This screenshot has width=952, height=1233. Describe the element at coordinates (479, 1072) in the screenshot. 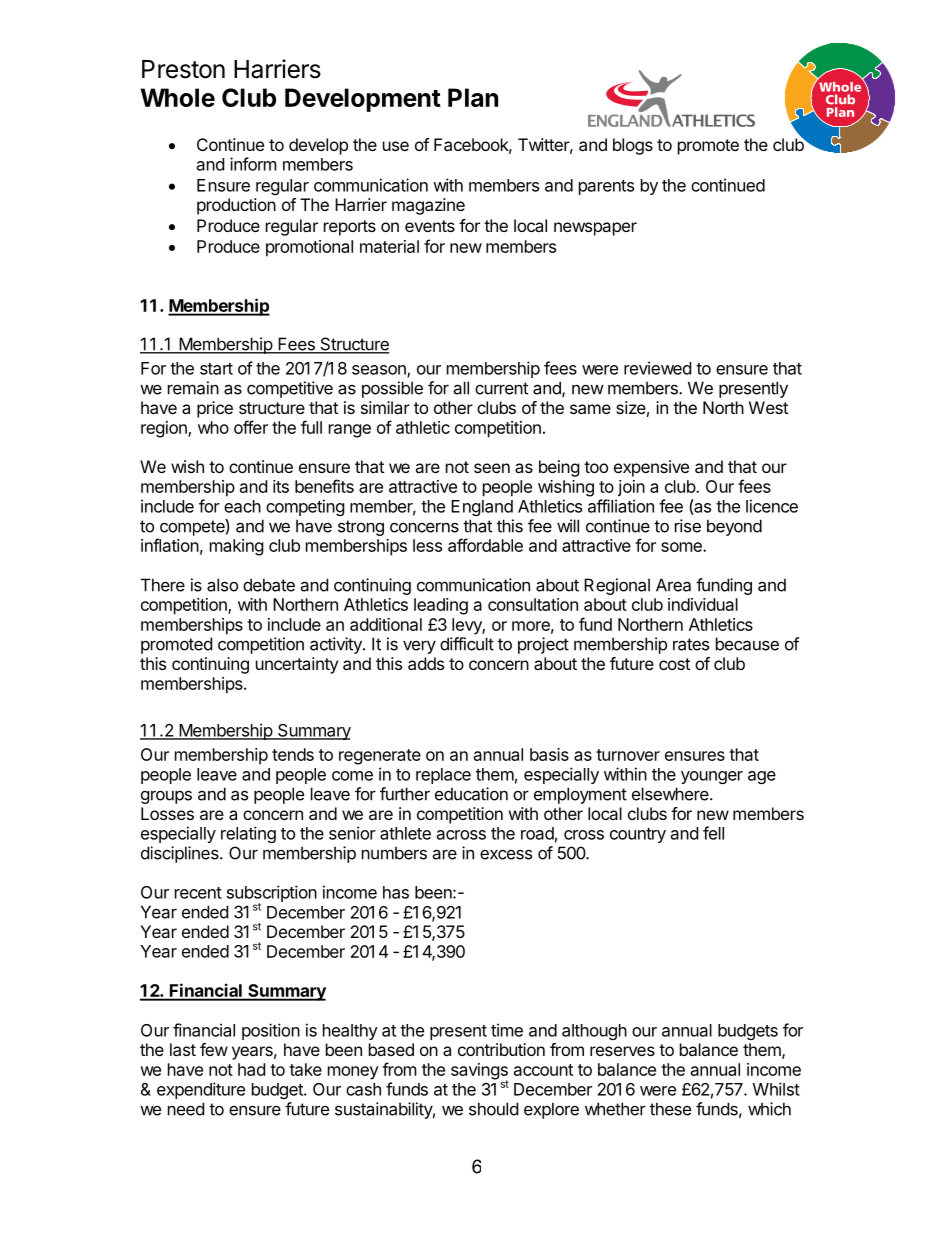

I see `savings` at that location.
